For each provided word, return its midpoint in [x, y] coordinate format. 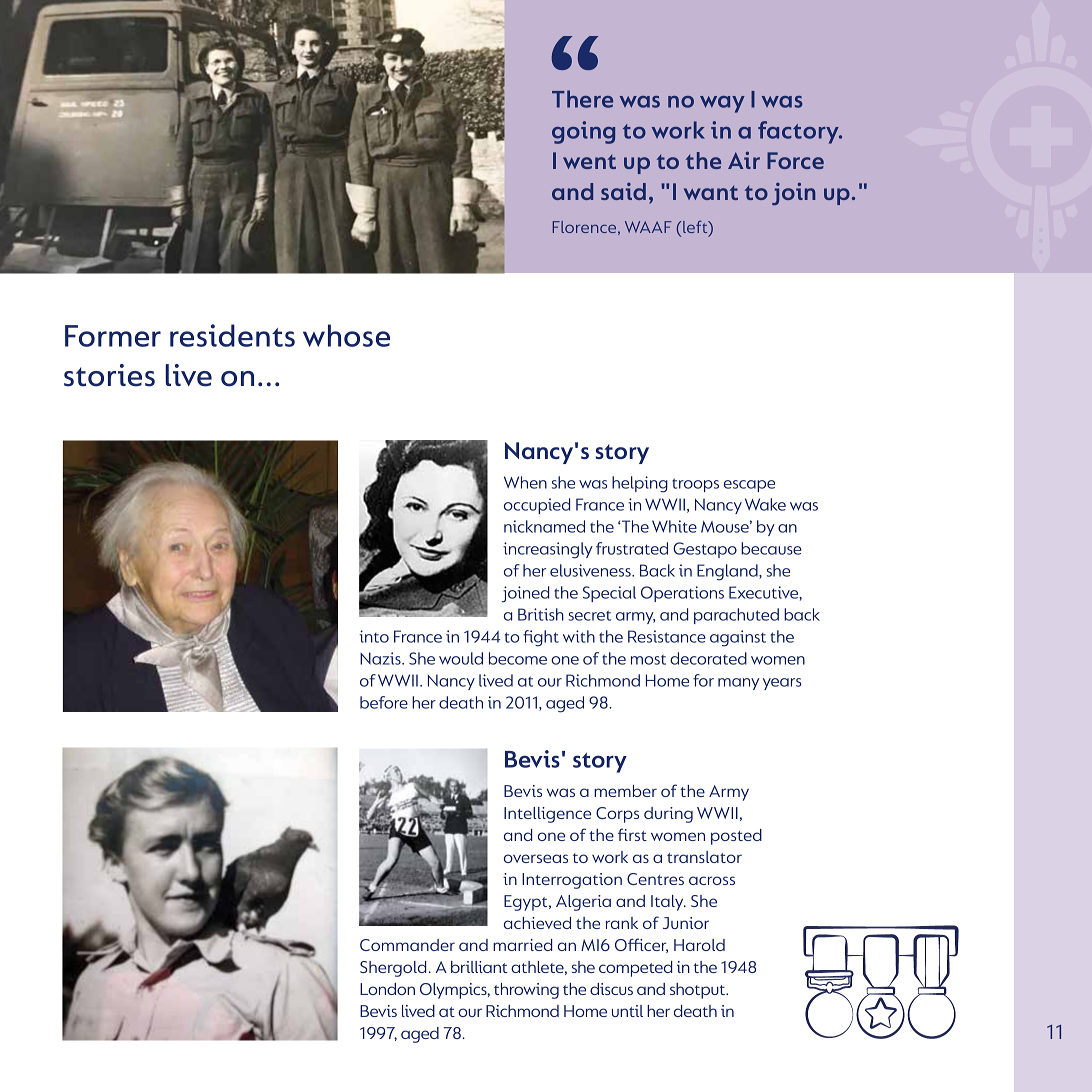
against [738, 638]
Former [113, 336]
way [722, 104]
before [384, 702]
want [711, 193]
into [374, 636]
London [387, 989]
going [583, 132]
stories [109, 375]
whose [346, 335]
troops [695, 485]
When [525, 482]
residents [232, 335]
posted [736, 837]
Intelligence [547, 815]
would [461, 658]
